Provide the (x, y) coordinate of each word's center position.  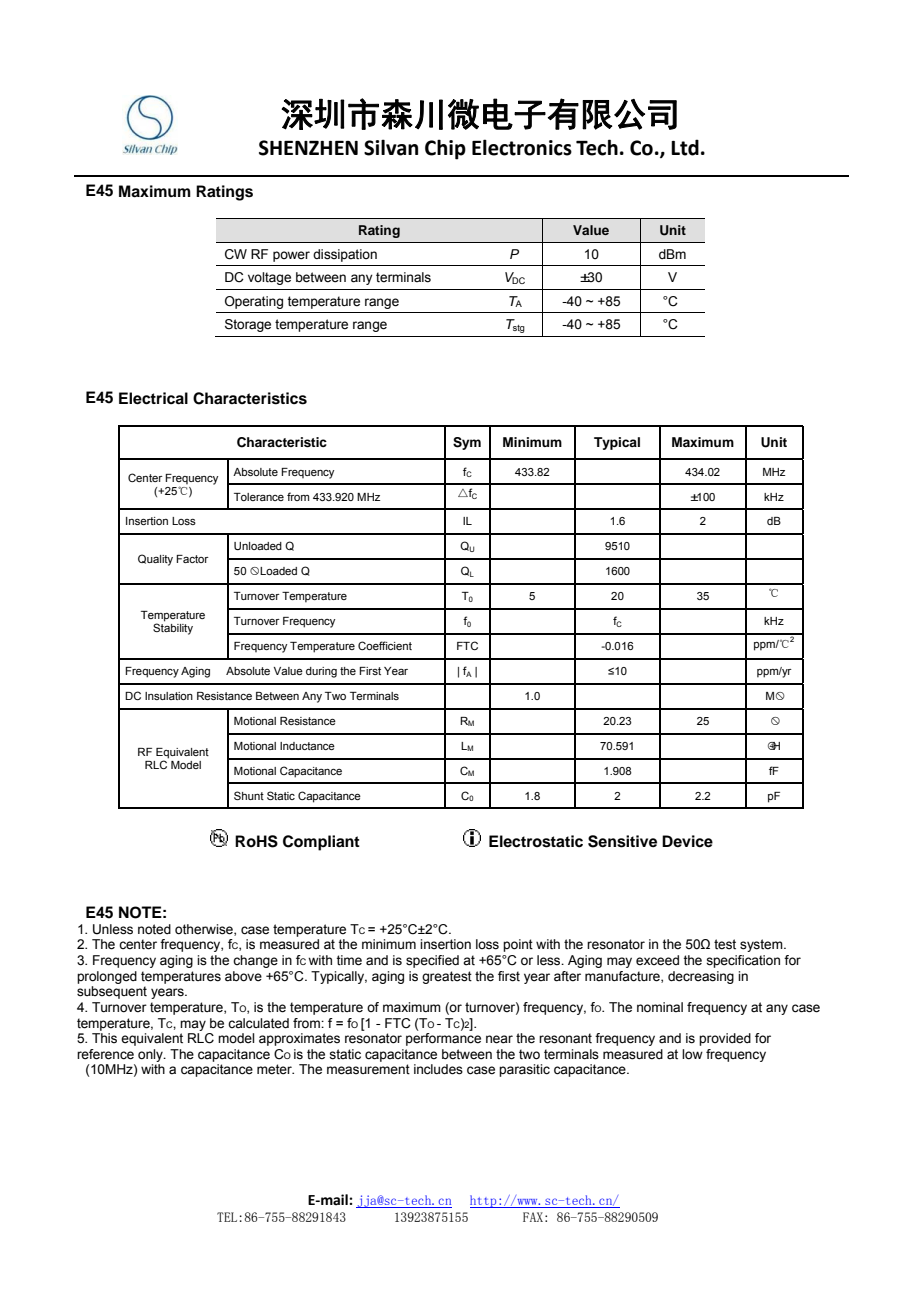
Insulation (169, 696)
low (692, 1054)
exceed (657, 960)
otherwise (205, 930)
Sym (467, 443)
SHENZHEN (308, 148)
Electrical (153, 398)
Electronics (522, 147)
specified (432, 961)
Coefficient (385, 645)
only (151, 1055)
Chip (445, 149)
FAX (533, 1217)
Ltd (685, 147)
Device (687, 841)
